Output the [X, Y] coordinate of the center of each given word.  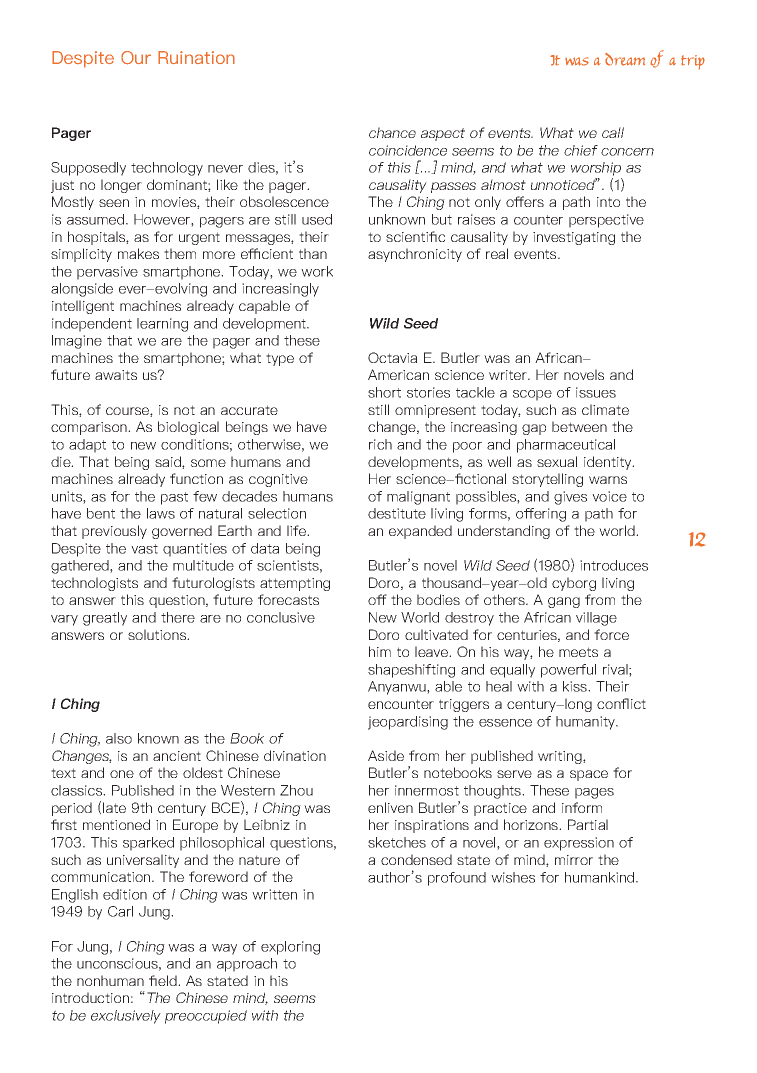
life [298, 530]
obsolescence [284, 201]
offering [541, 515]
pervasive [107, 273]
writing [561, 757]
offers [525, 201]
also [119, 738]
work [317, 271]
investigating [574, 238]
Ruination [196, 57]
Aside [386, 755]
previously [114, 532]
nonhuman [110, 980]
